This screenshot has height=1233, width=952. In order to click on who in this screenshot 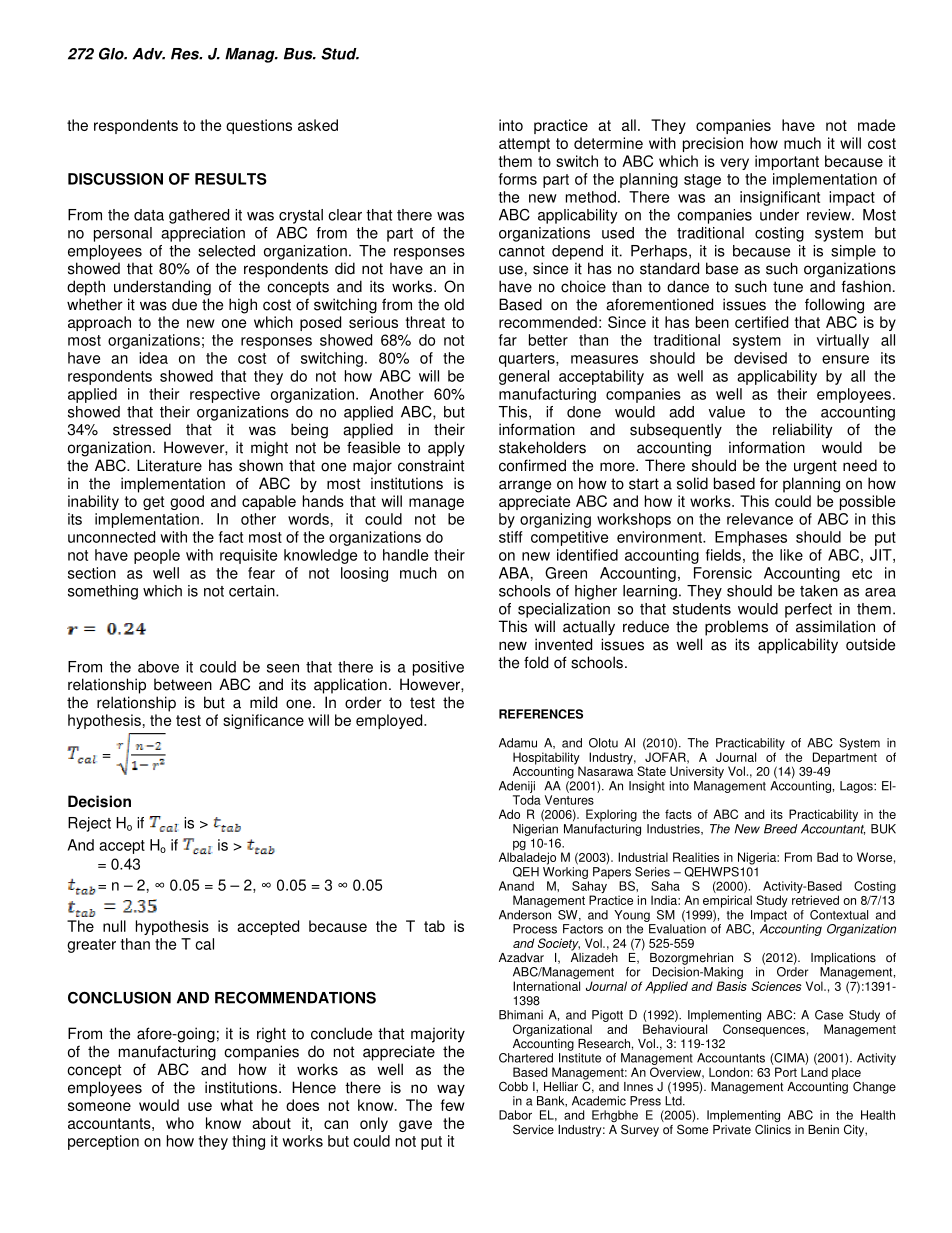, I will do `click(180, 1123)`.
